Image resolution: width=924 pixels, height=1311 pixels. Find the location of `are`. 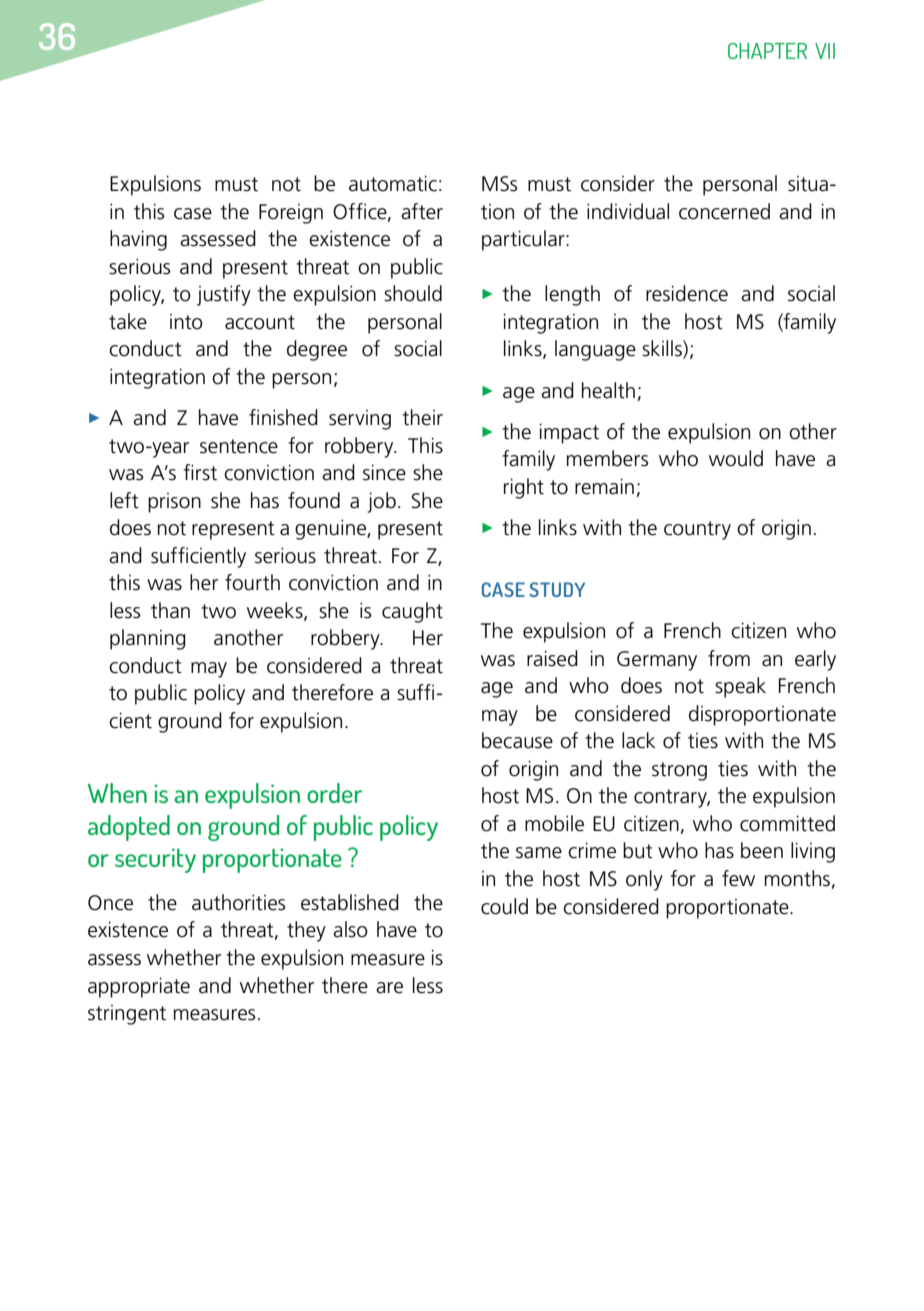

are is located at coordinates (389, 988).
